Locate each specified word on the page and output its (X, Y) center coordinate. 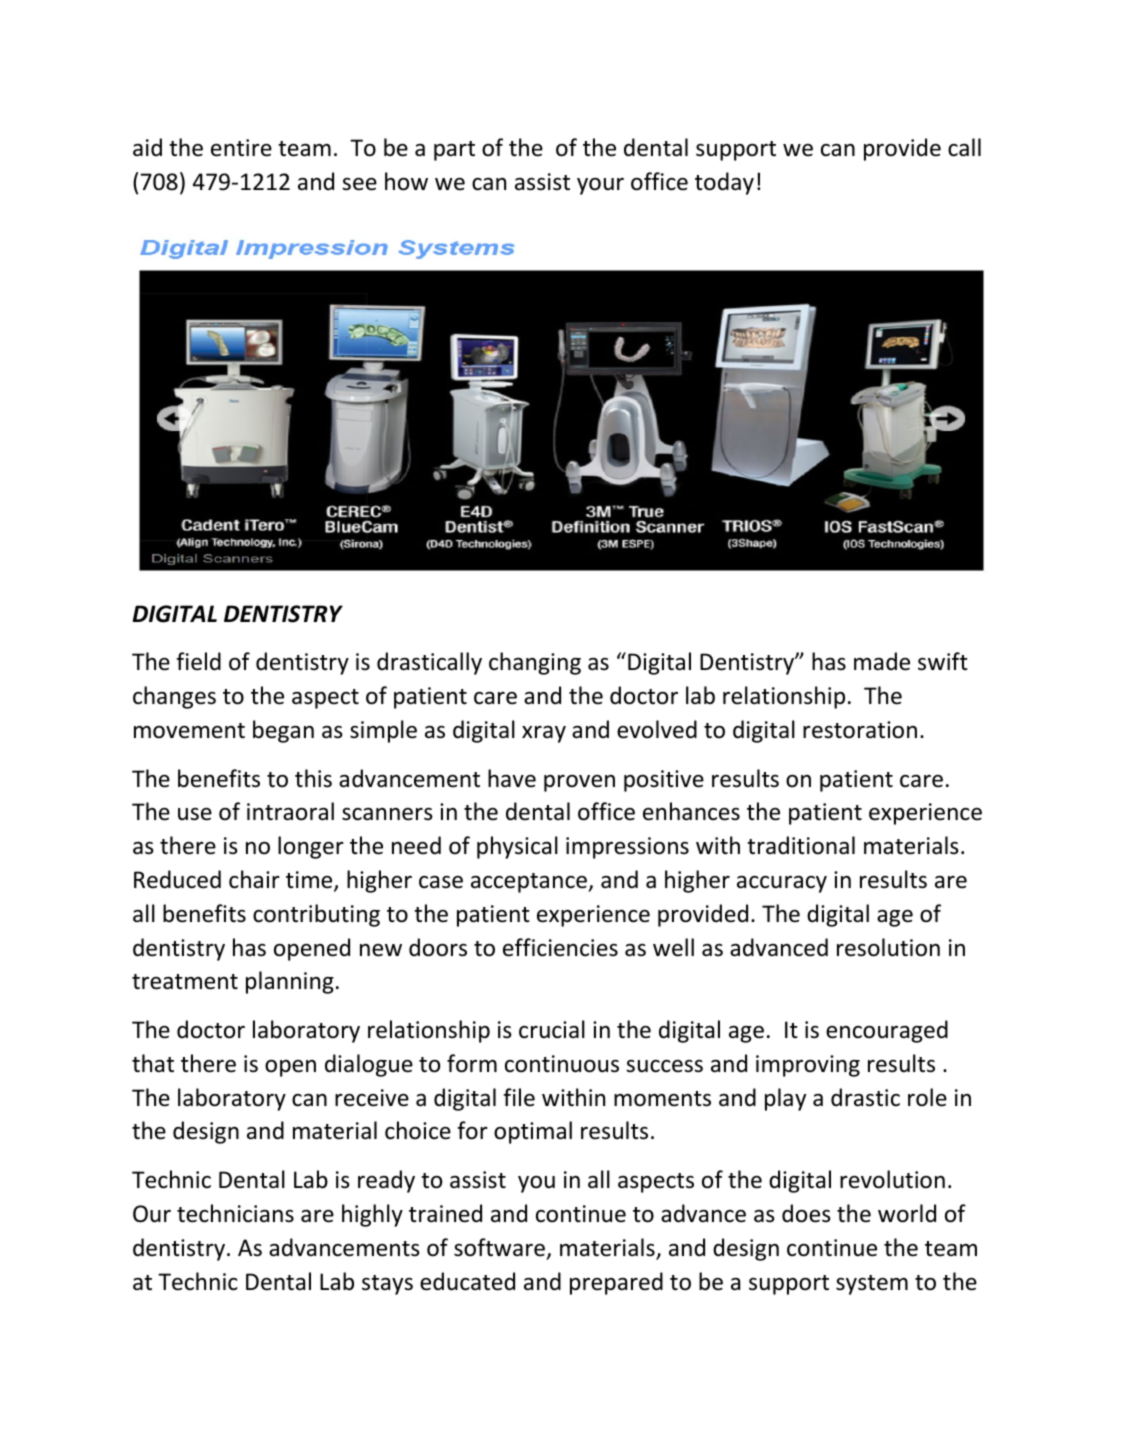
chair (254, 879)
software (499, 1247)
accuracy (782, 884)
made (882, 661)
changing (535, 663)
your (600, 186)
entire (241, 148)
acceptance (530, 883)
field (198, 661)
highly (372, 1215)
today (724, 183)
